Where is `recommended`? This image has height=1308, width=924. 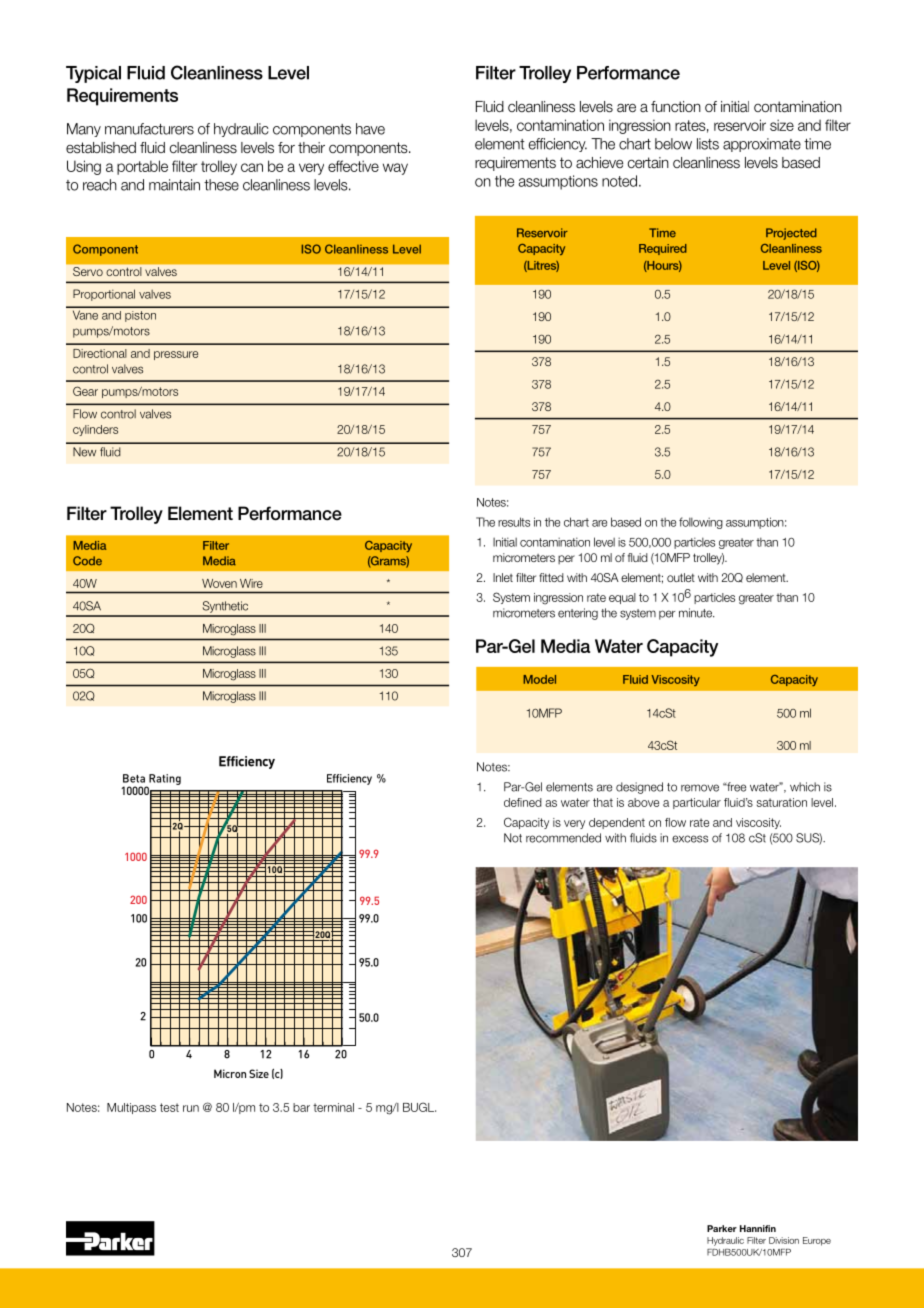
recommended is located at coordinates (563, 838).
